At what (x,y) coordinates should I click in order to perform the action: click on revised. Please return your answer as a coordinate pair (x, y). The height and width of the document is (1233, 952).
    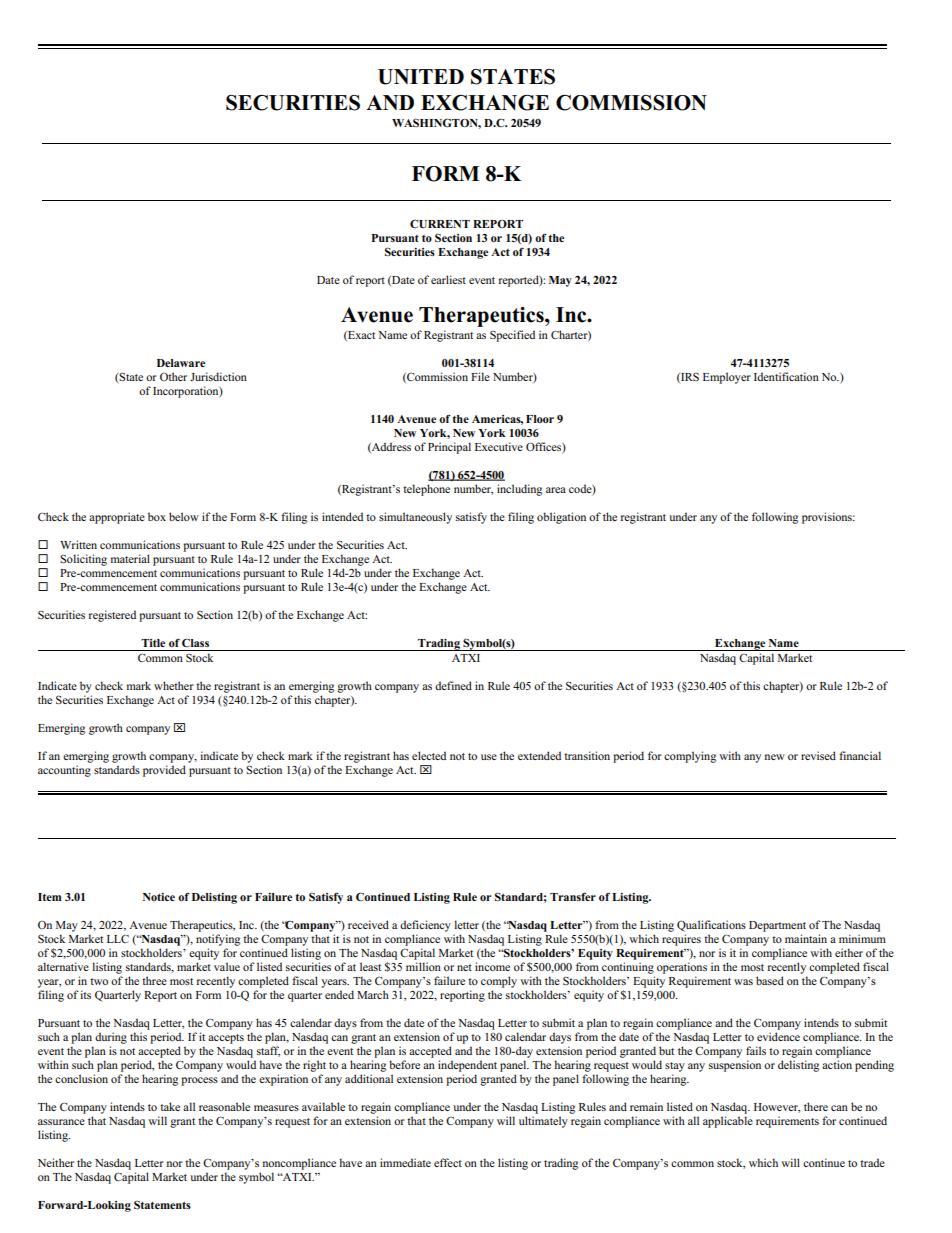
    Looking at the image, I should click on (818, 755).
